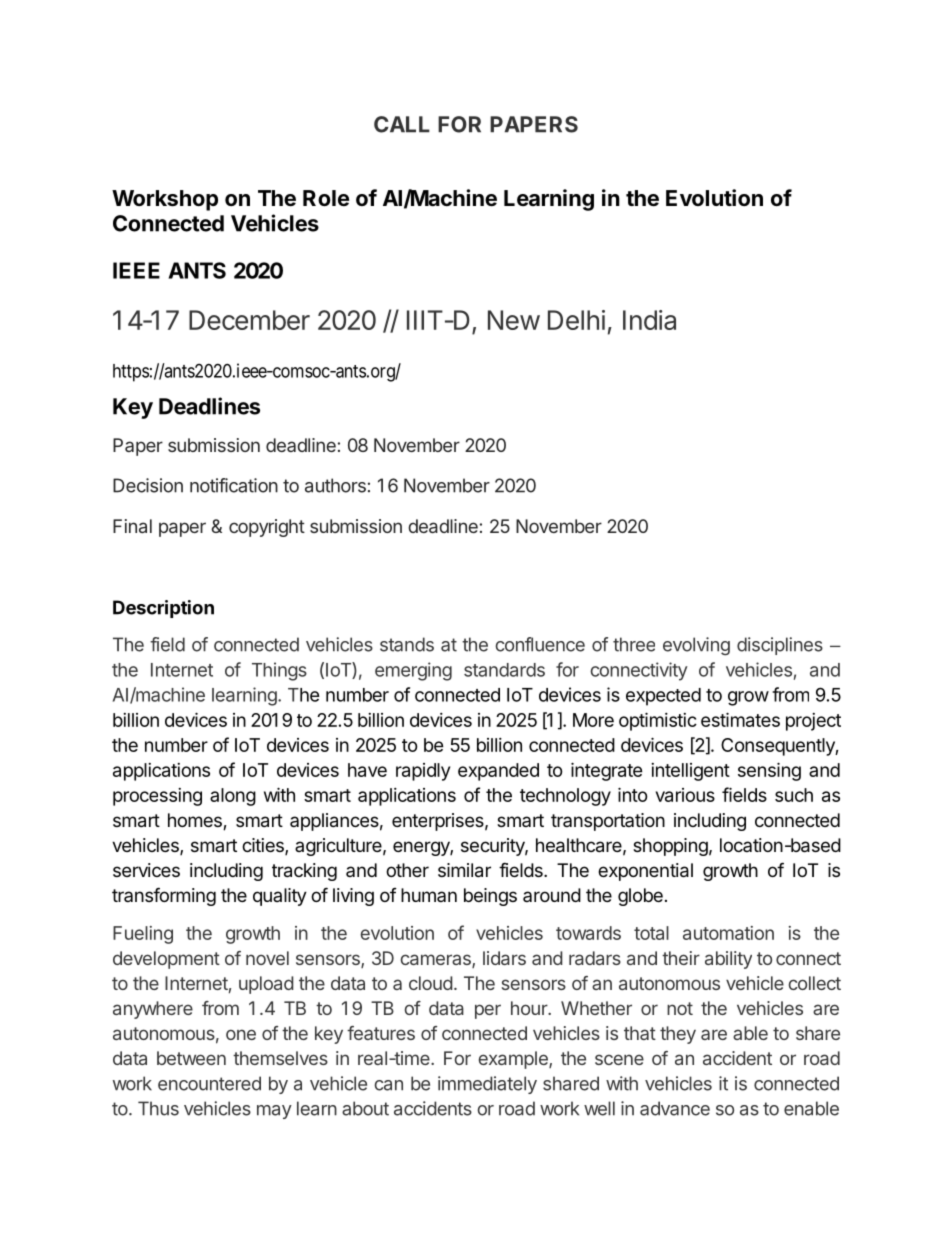  I want to click on Delhi, so click(576, 320).
